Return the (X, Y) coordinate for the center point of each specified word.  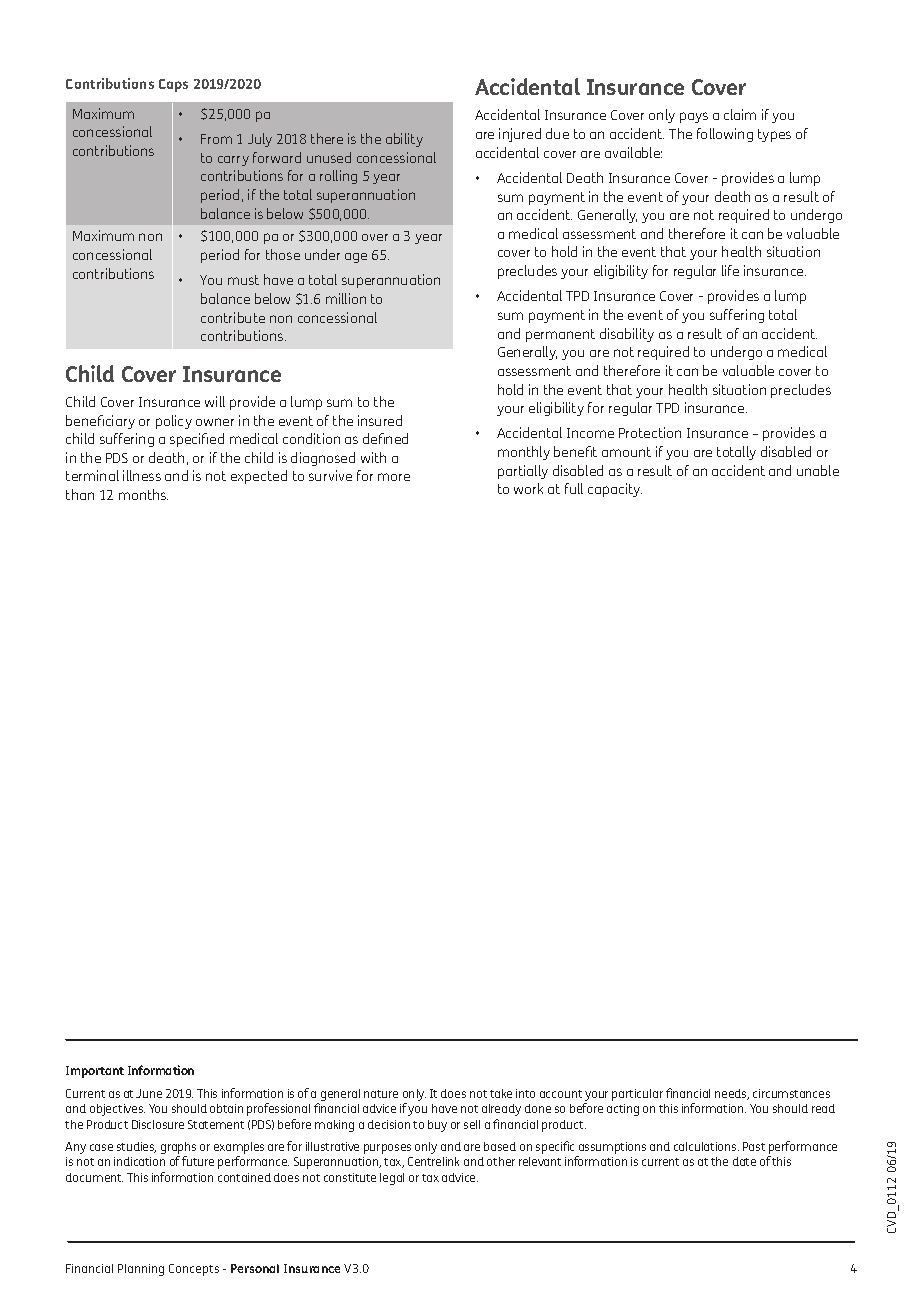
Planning (141, 1270)
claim (740, 114)
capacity (615, 490)
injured (520, 135)
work (528, 488)
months (143, 494)
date (744, 1161)
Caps (173, 85)
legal (392, 1179)
